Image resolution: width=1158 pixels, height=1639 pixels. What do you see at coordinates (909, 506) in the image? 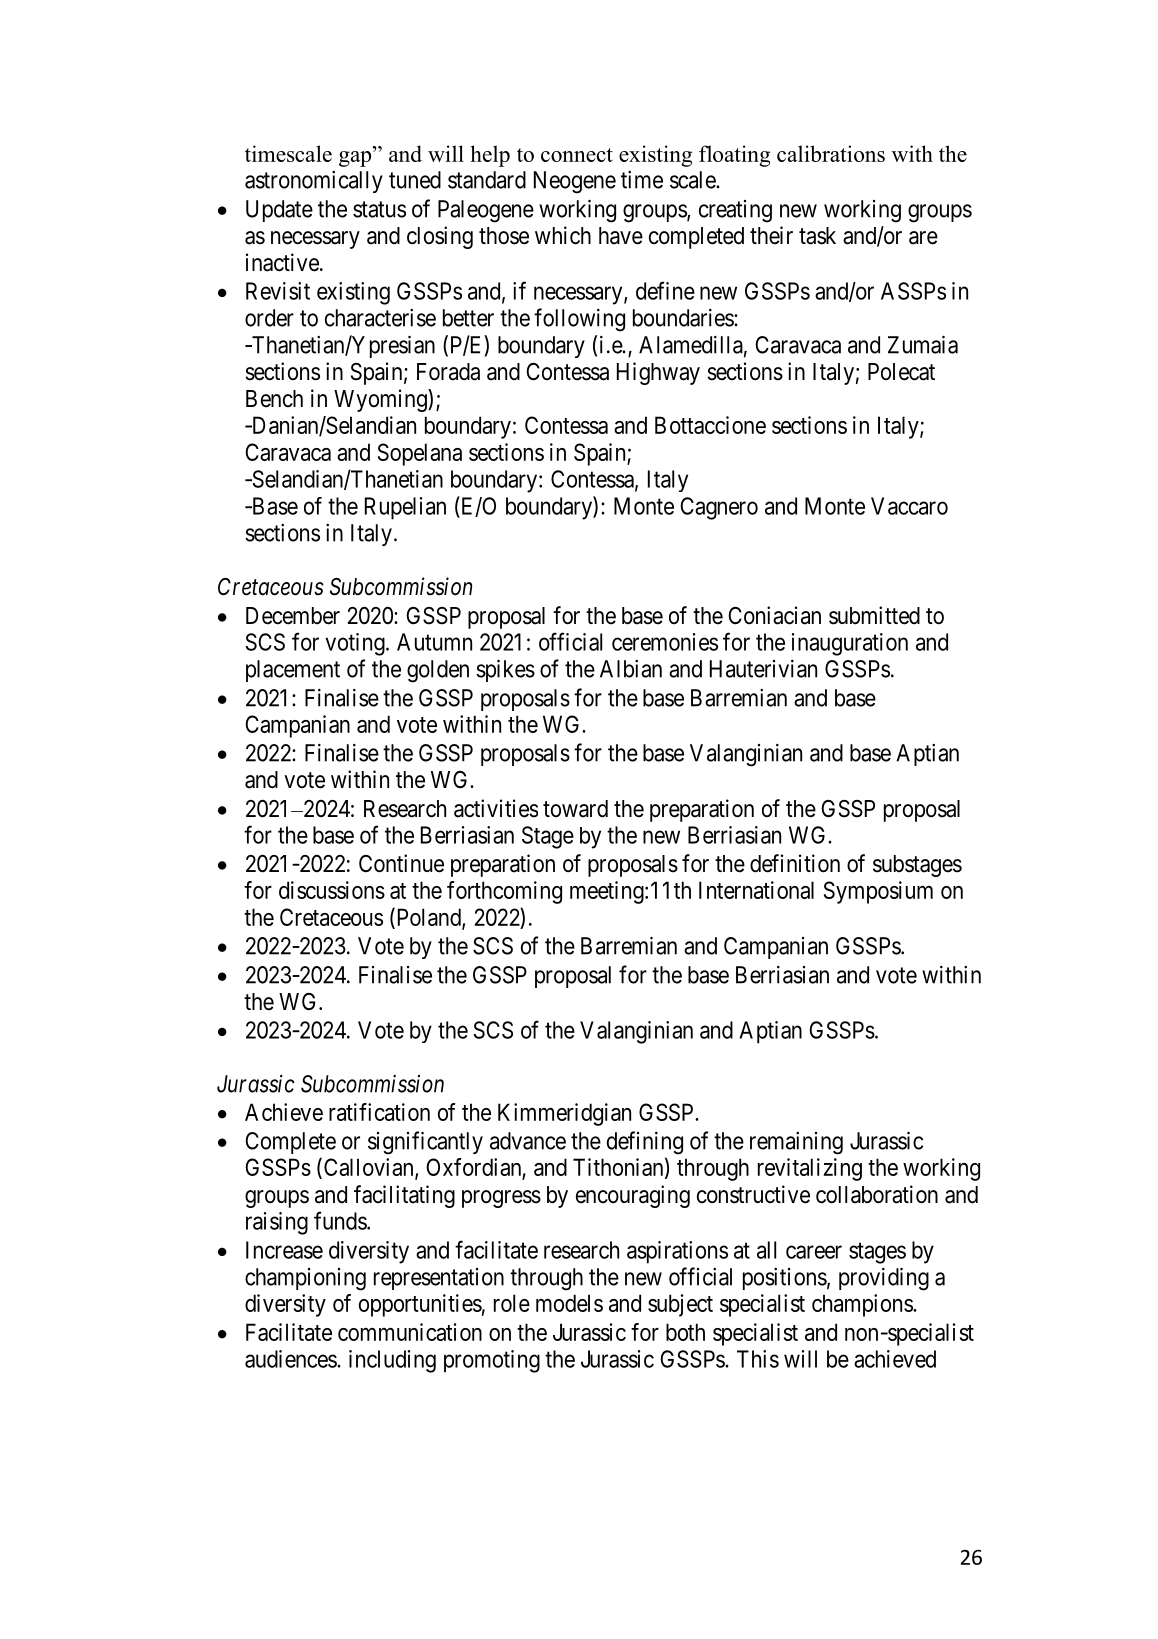
I see `Vaccaro` at bounding box center [909, 506].
